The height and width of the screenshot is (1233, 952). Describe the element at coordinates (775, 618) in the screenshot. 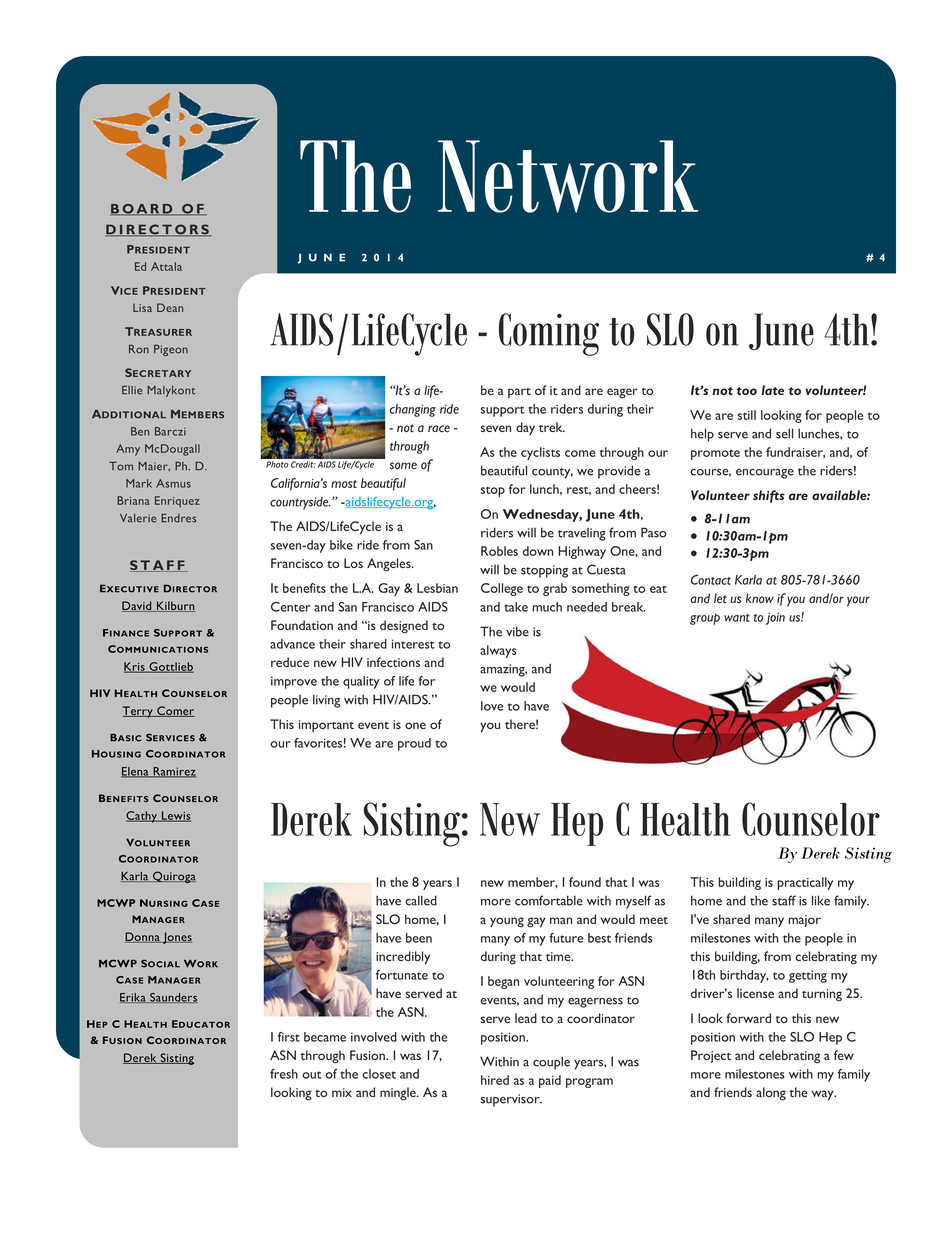

I see `join` at that location.
